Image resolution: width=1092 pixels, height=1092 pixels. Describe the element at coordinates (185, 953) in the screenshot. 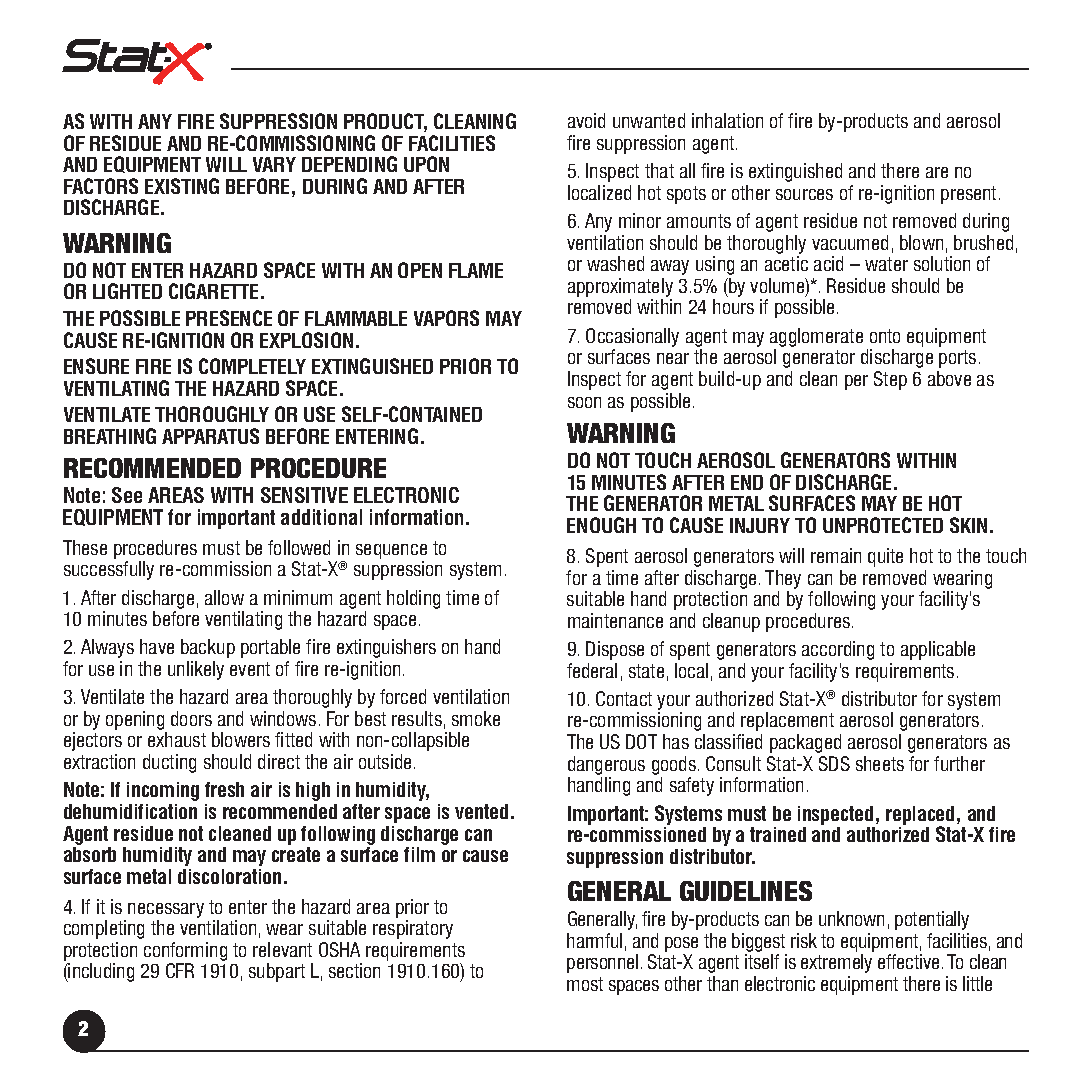

I see `conforming` at that location.
